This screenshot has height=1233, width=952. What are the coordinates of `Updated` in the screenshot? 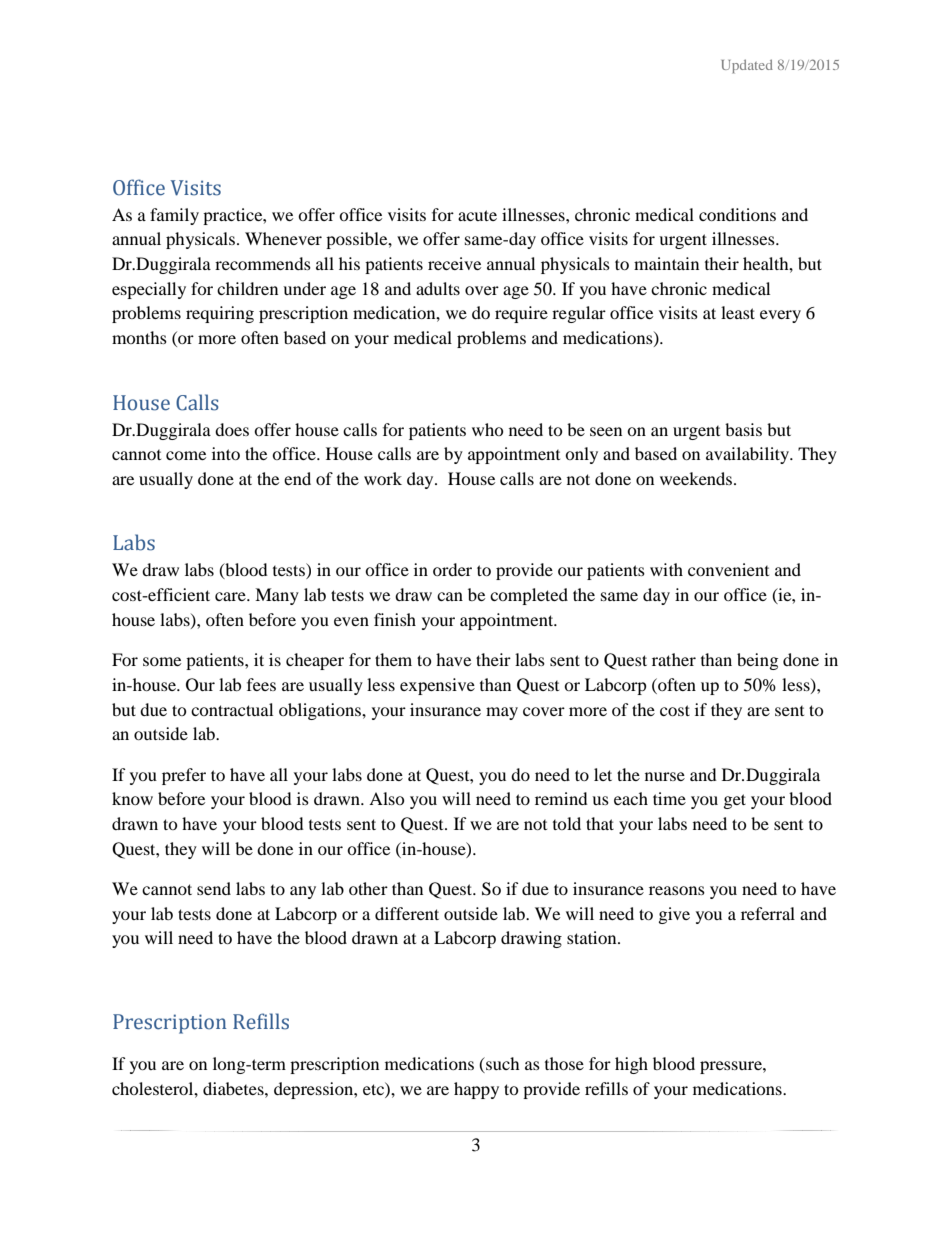 It's located at (747, 66).
